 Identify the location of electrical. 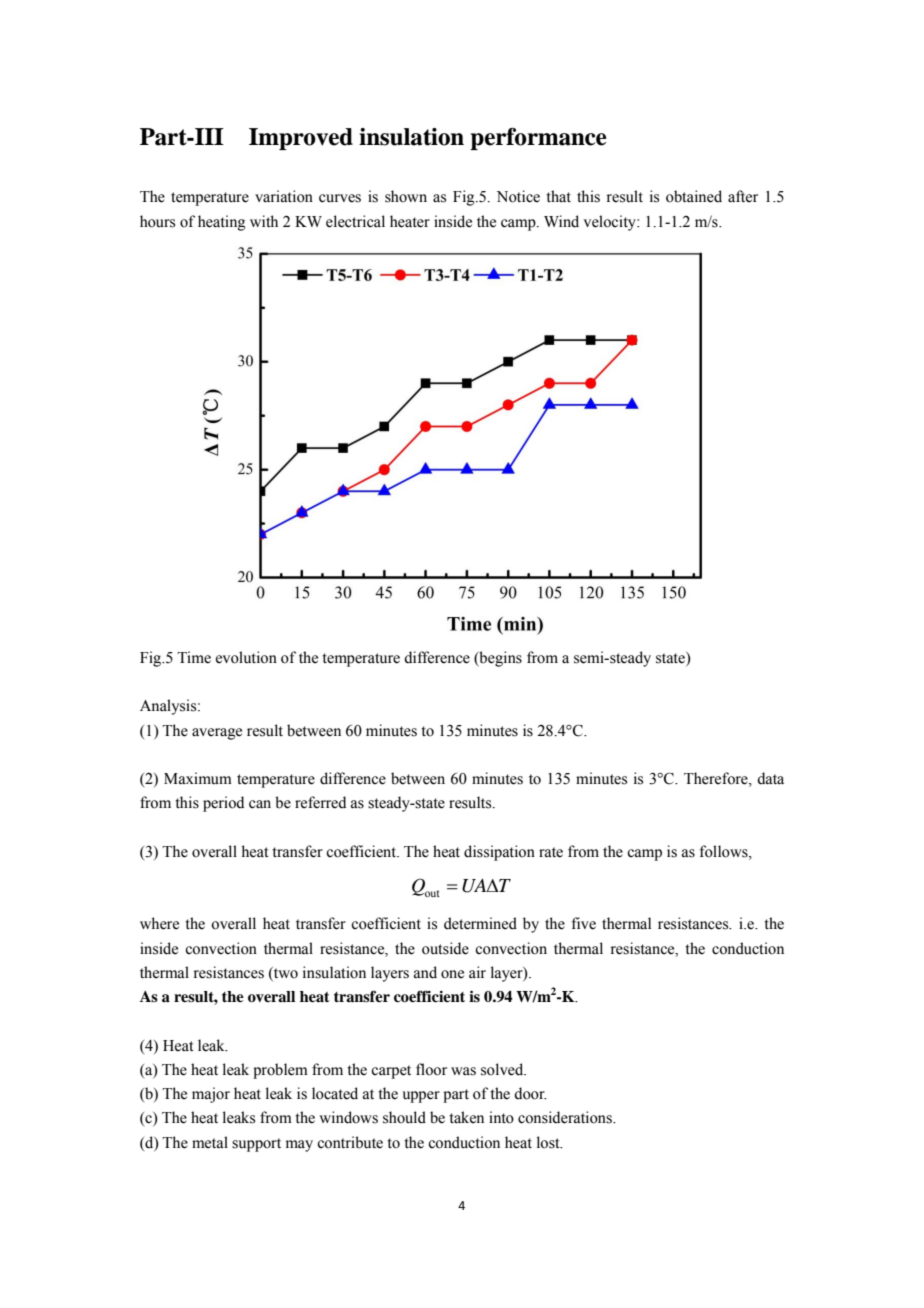
(355, 221).
